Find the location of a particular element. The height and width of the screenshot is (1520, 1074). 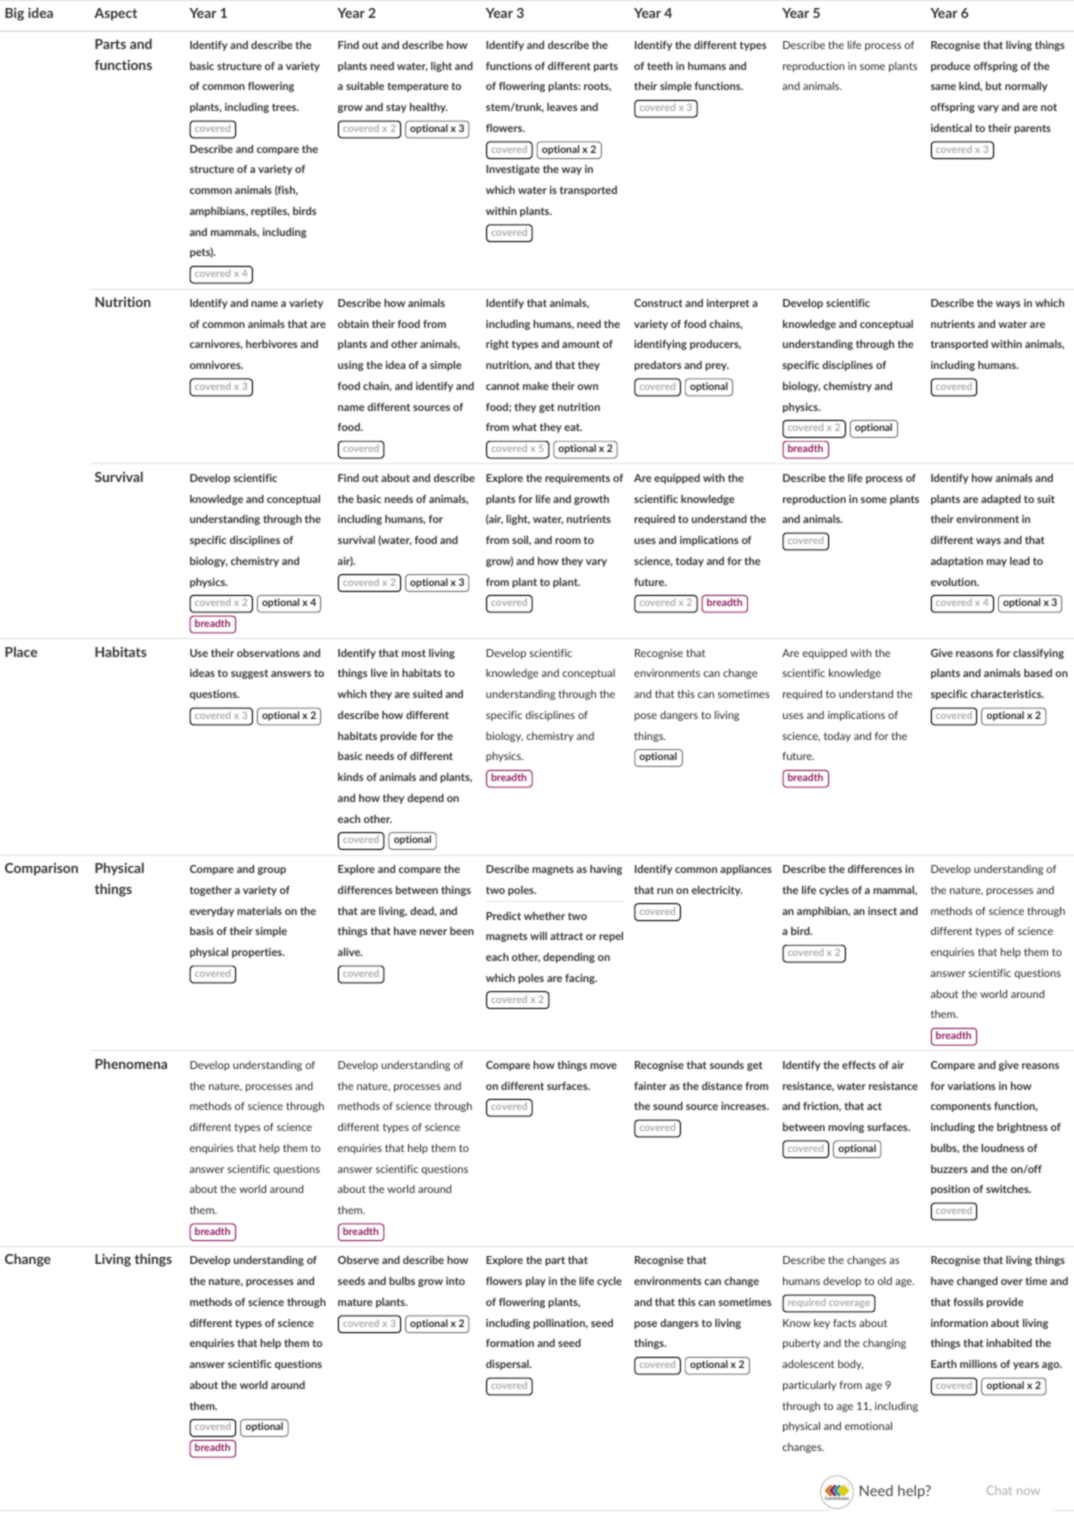

dispersal is located at coordinates (508, 1365).
